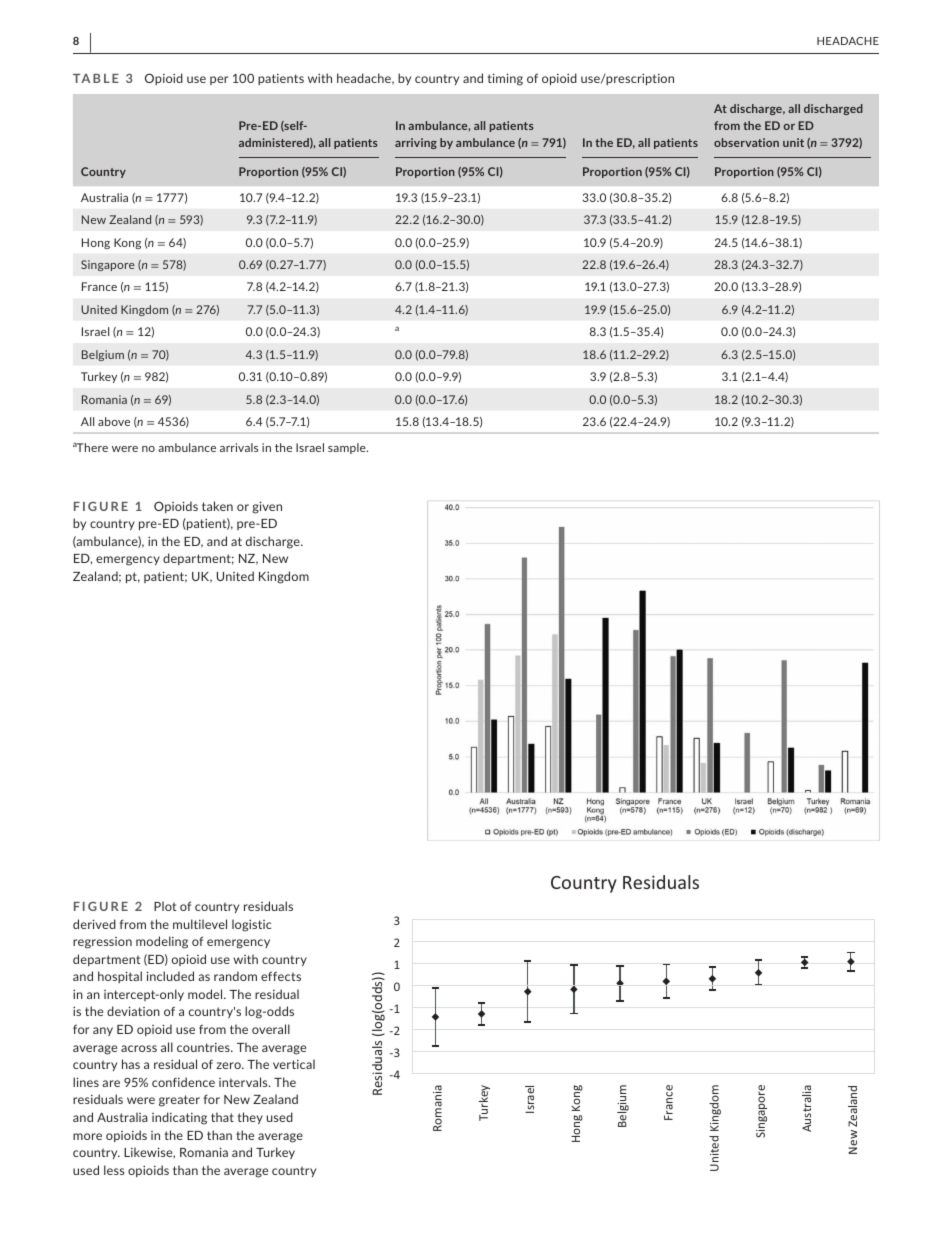 The width and height of the screenshot is (952, 1251). I want to click on logistic, so click(251, 925).
